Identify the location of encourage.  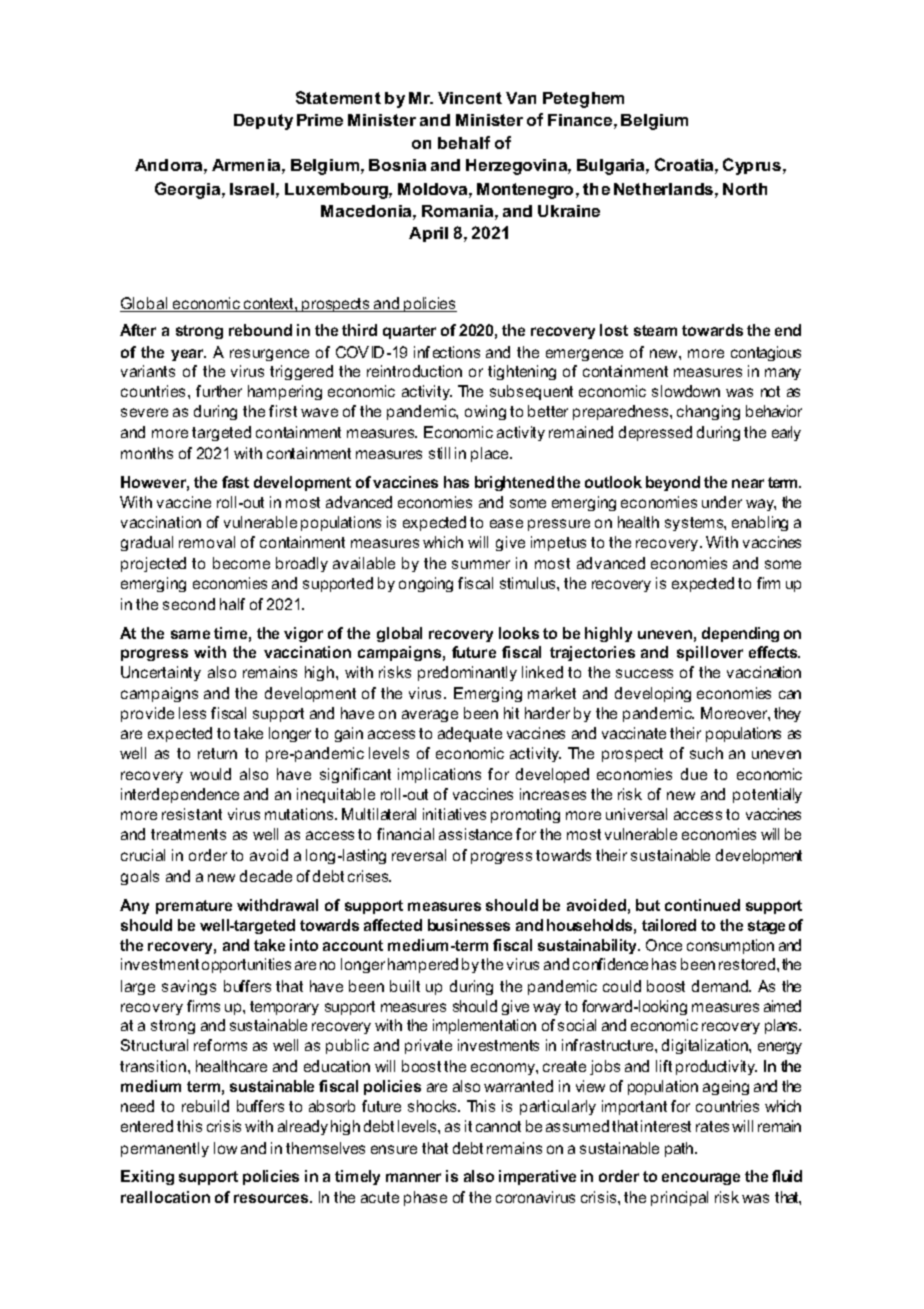
(701, 1179).
